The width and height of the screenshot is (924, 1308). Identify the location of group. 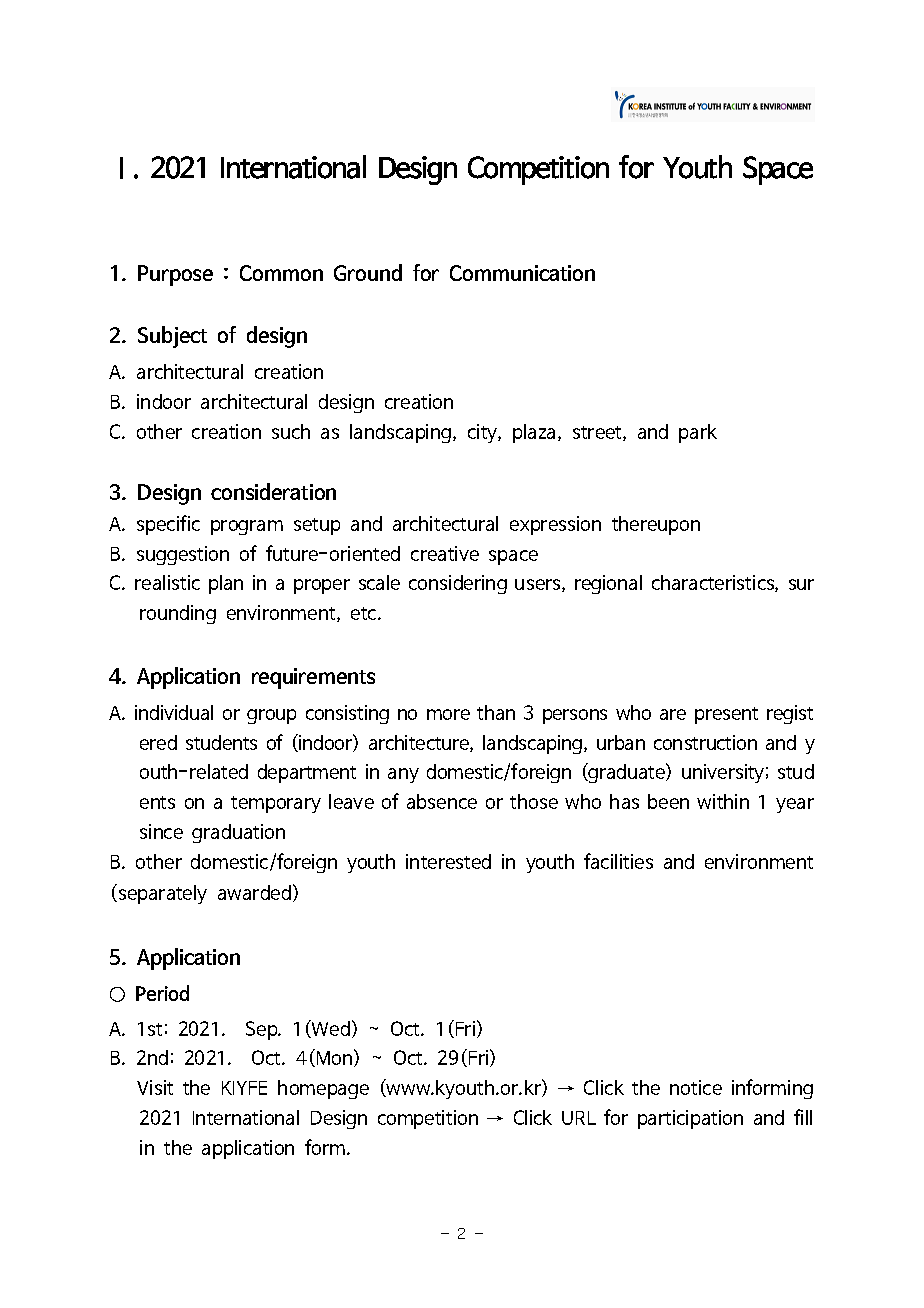
(271, 716).
